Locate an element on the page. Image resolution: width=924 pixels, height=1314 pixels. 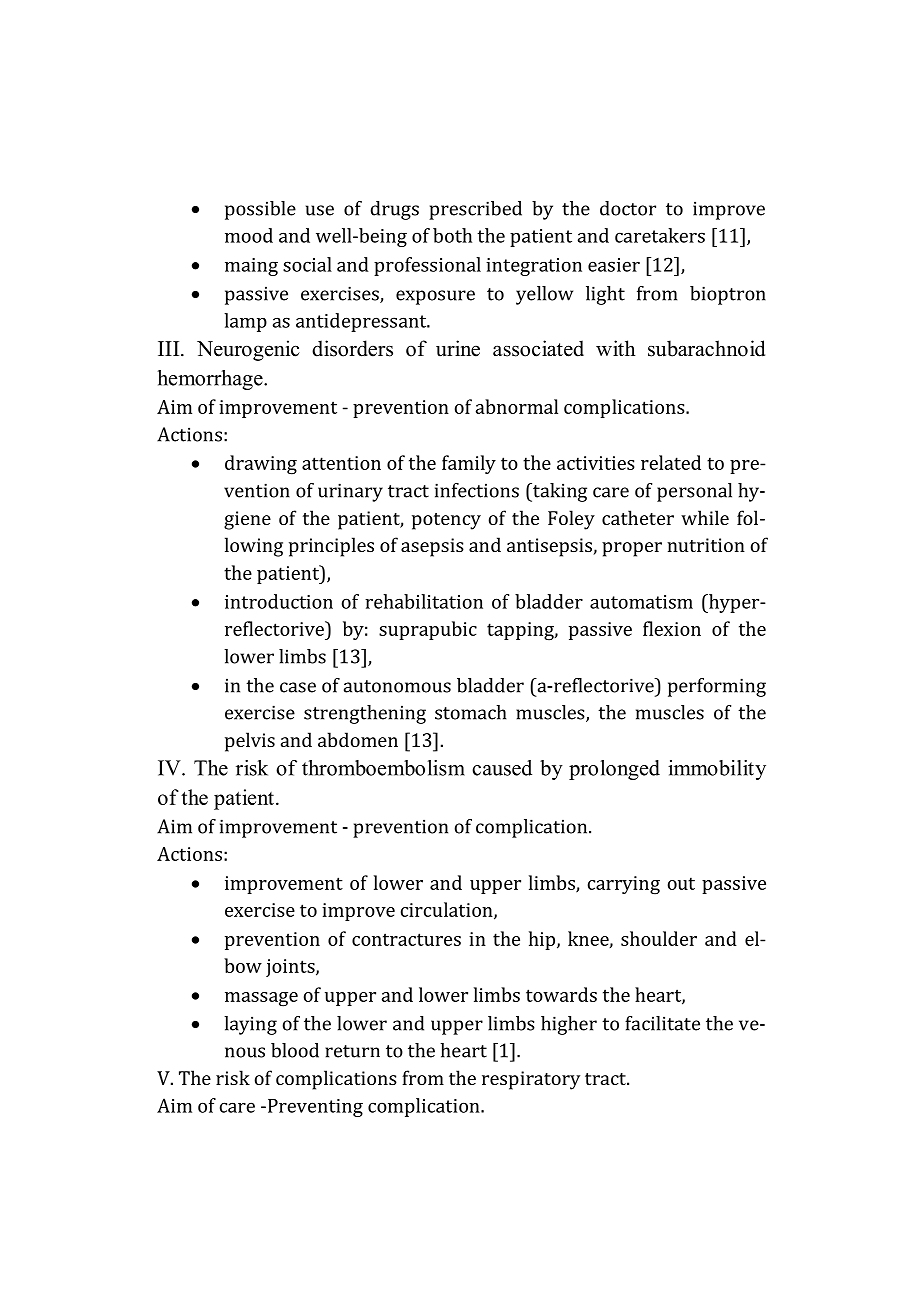
suprapubic is located at coordinates (428, 630).
